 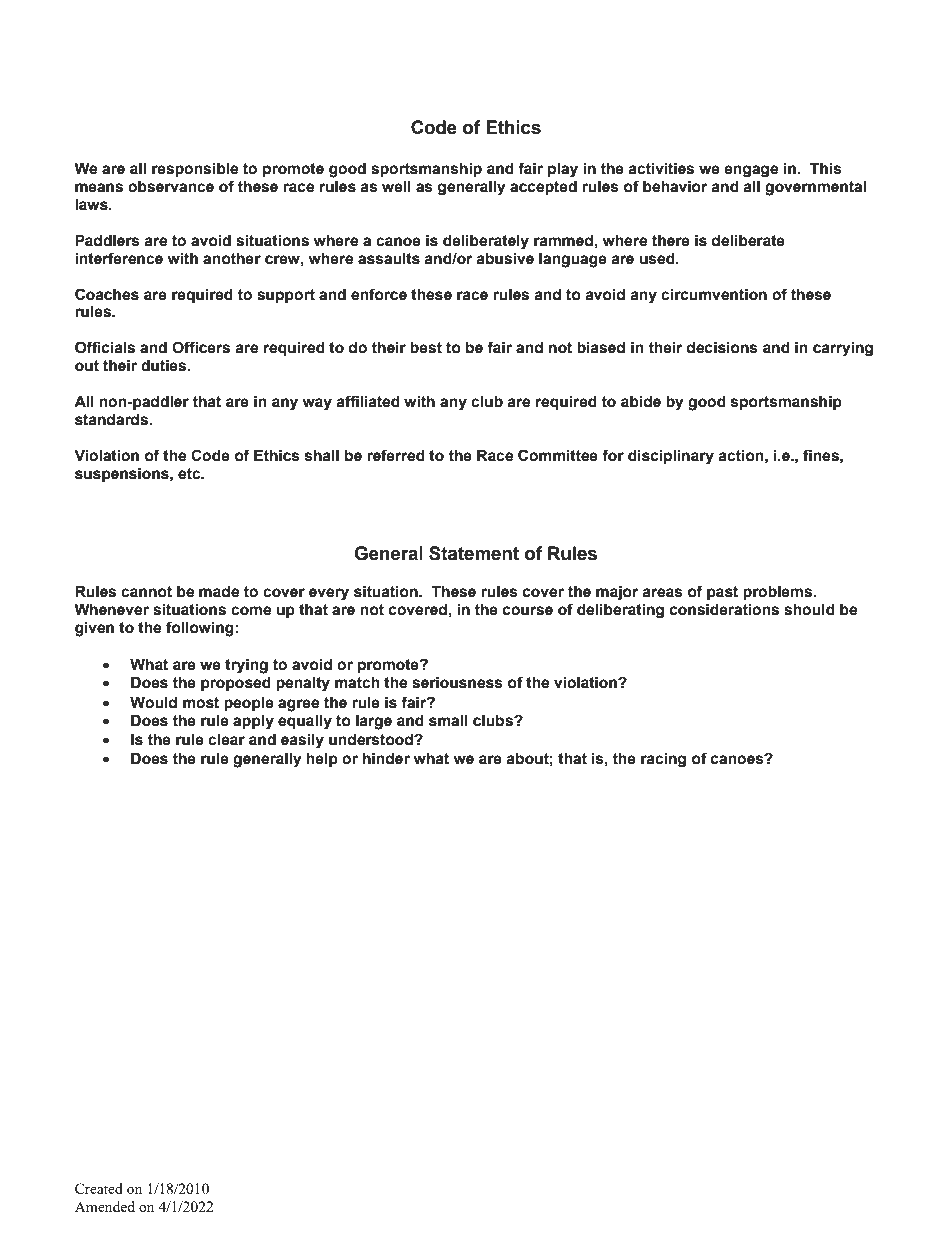 I want to click on engage, so click(x=751, y=171).
